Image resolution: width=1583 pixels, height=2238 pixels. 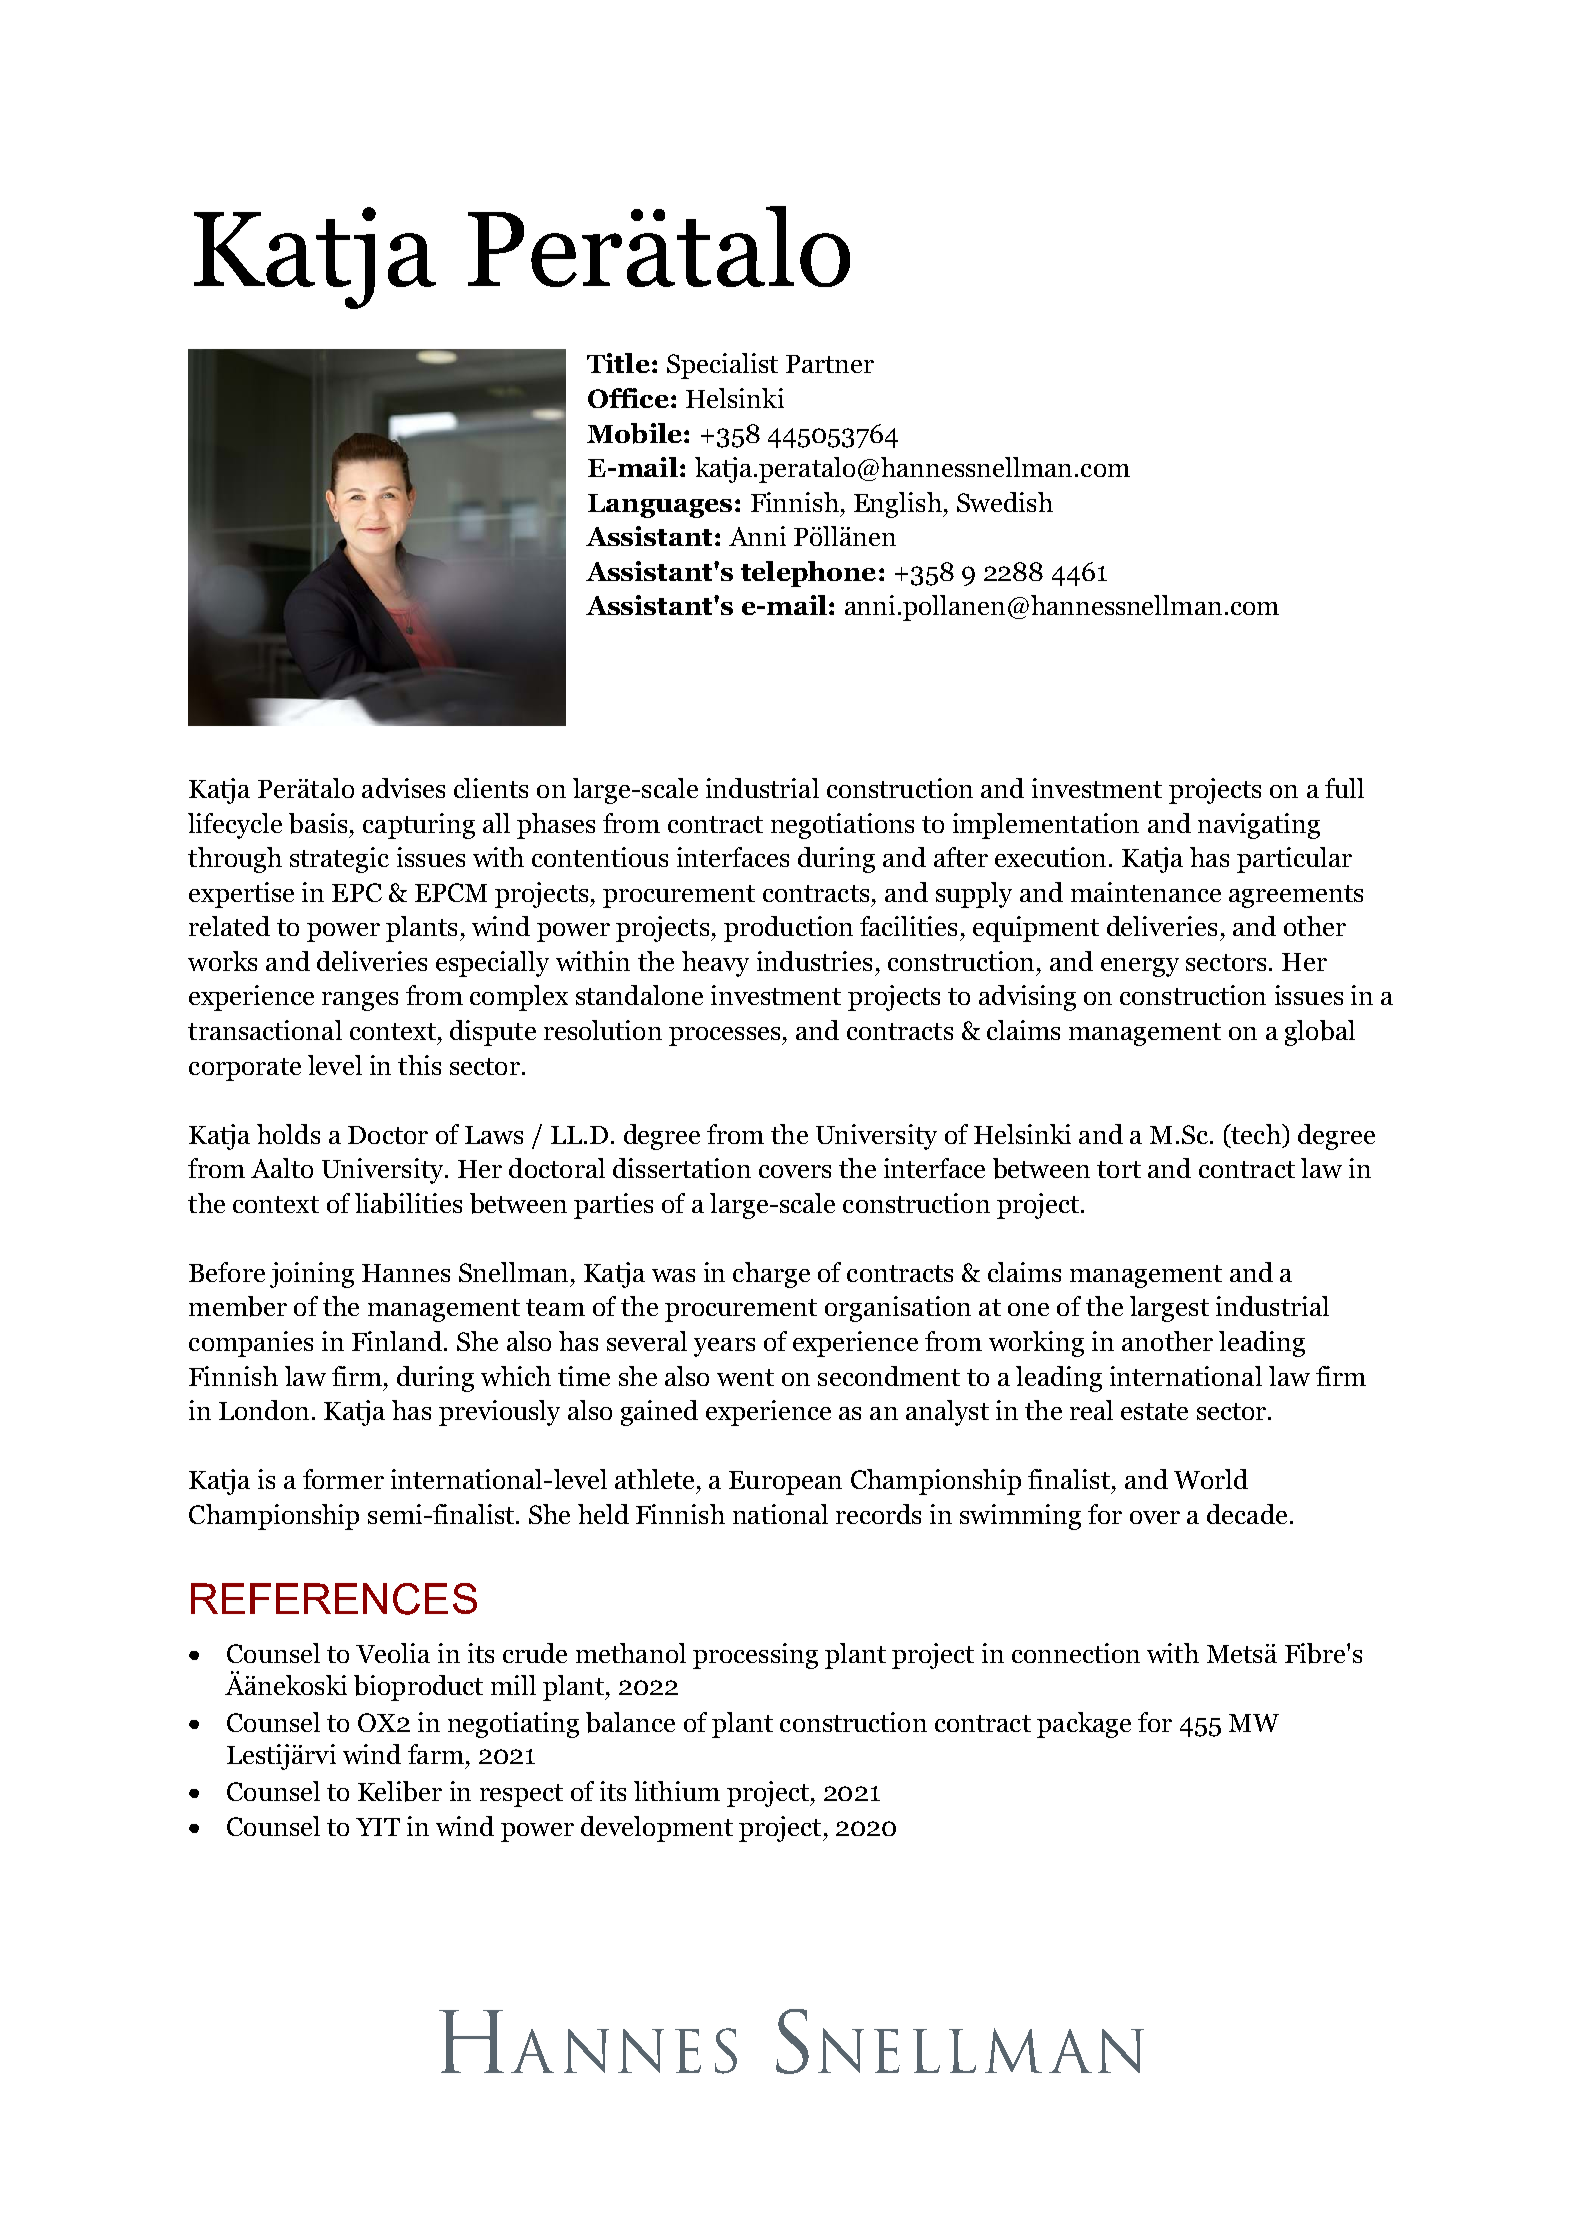 I want to click on years, so click(x=724, y=1347).
